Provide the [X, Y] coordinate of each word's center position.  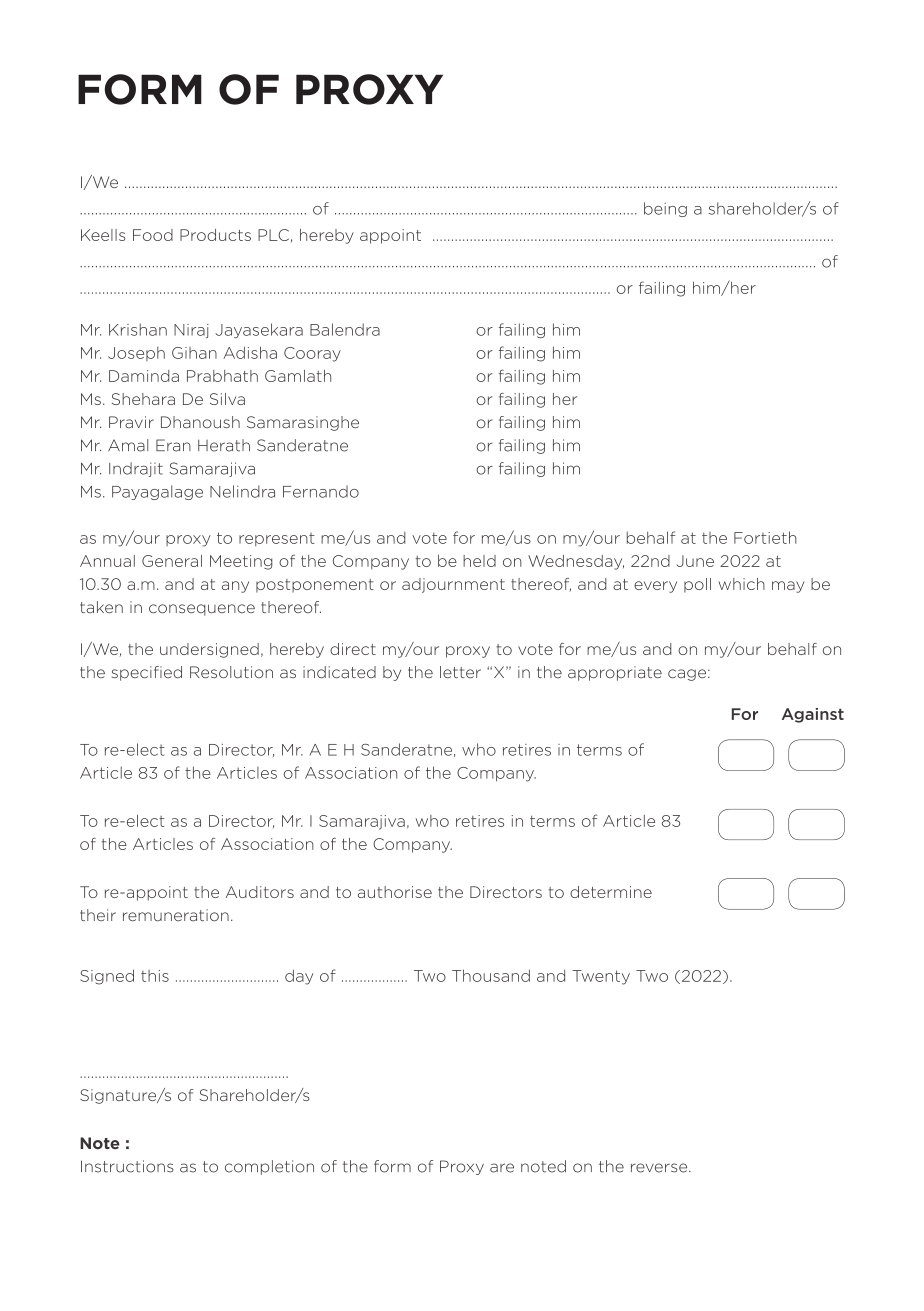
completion [269, 1167]
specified [147, 673]
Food [153, 235]
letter [460, 672]
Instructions [127, 1166]
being [665, 209]
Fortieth [765, 537]
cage [687, 675]
